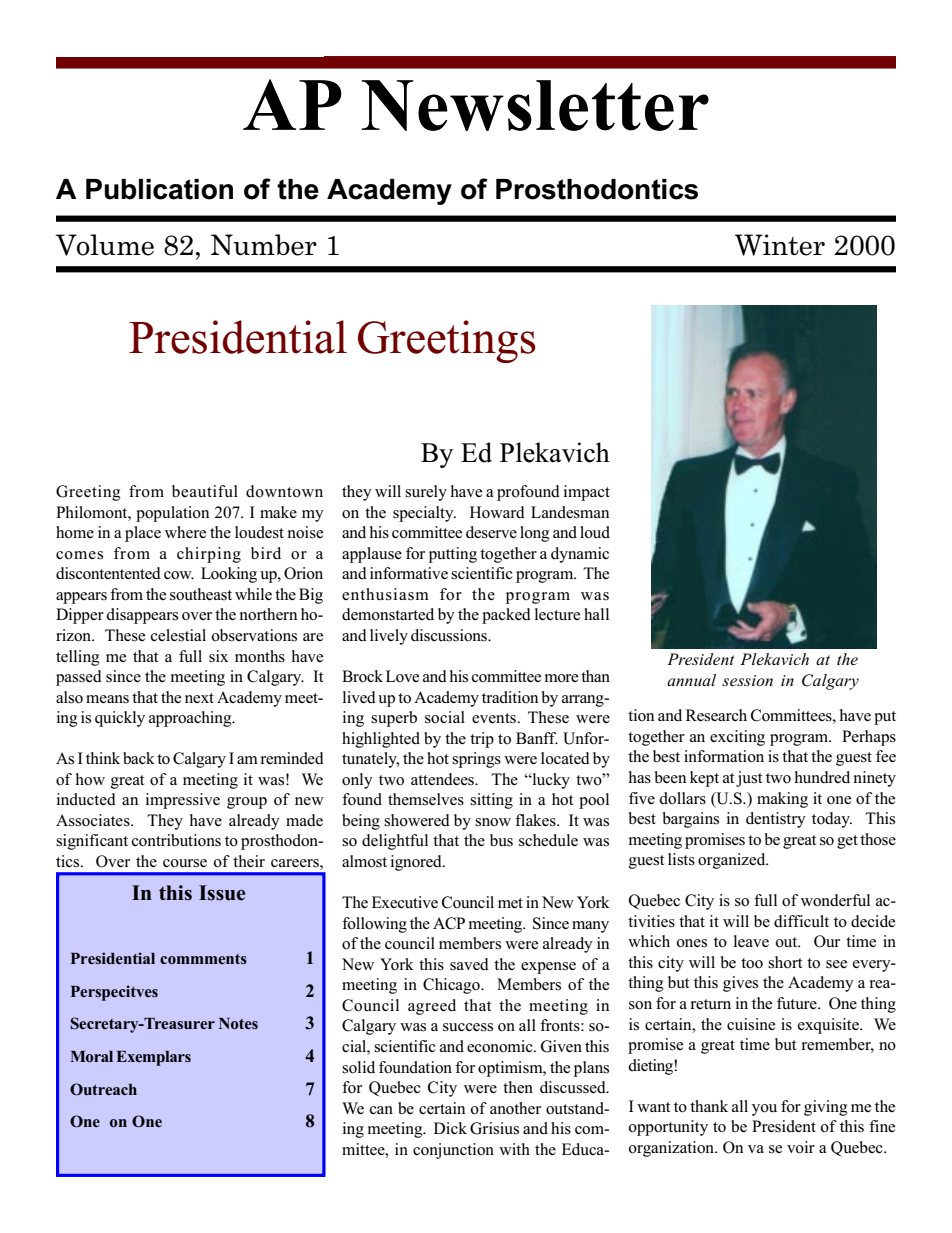 This page has height=1233, width=952. Describe the element at coordinates (497, 512) in the page. I see `Howard` at that location.
